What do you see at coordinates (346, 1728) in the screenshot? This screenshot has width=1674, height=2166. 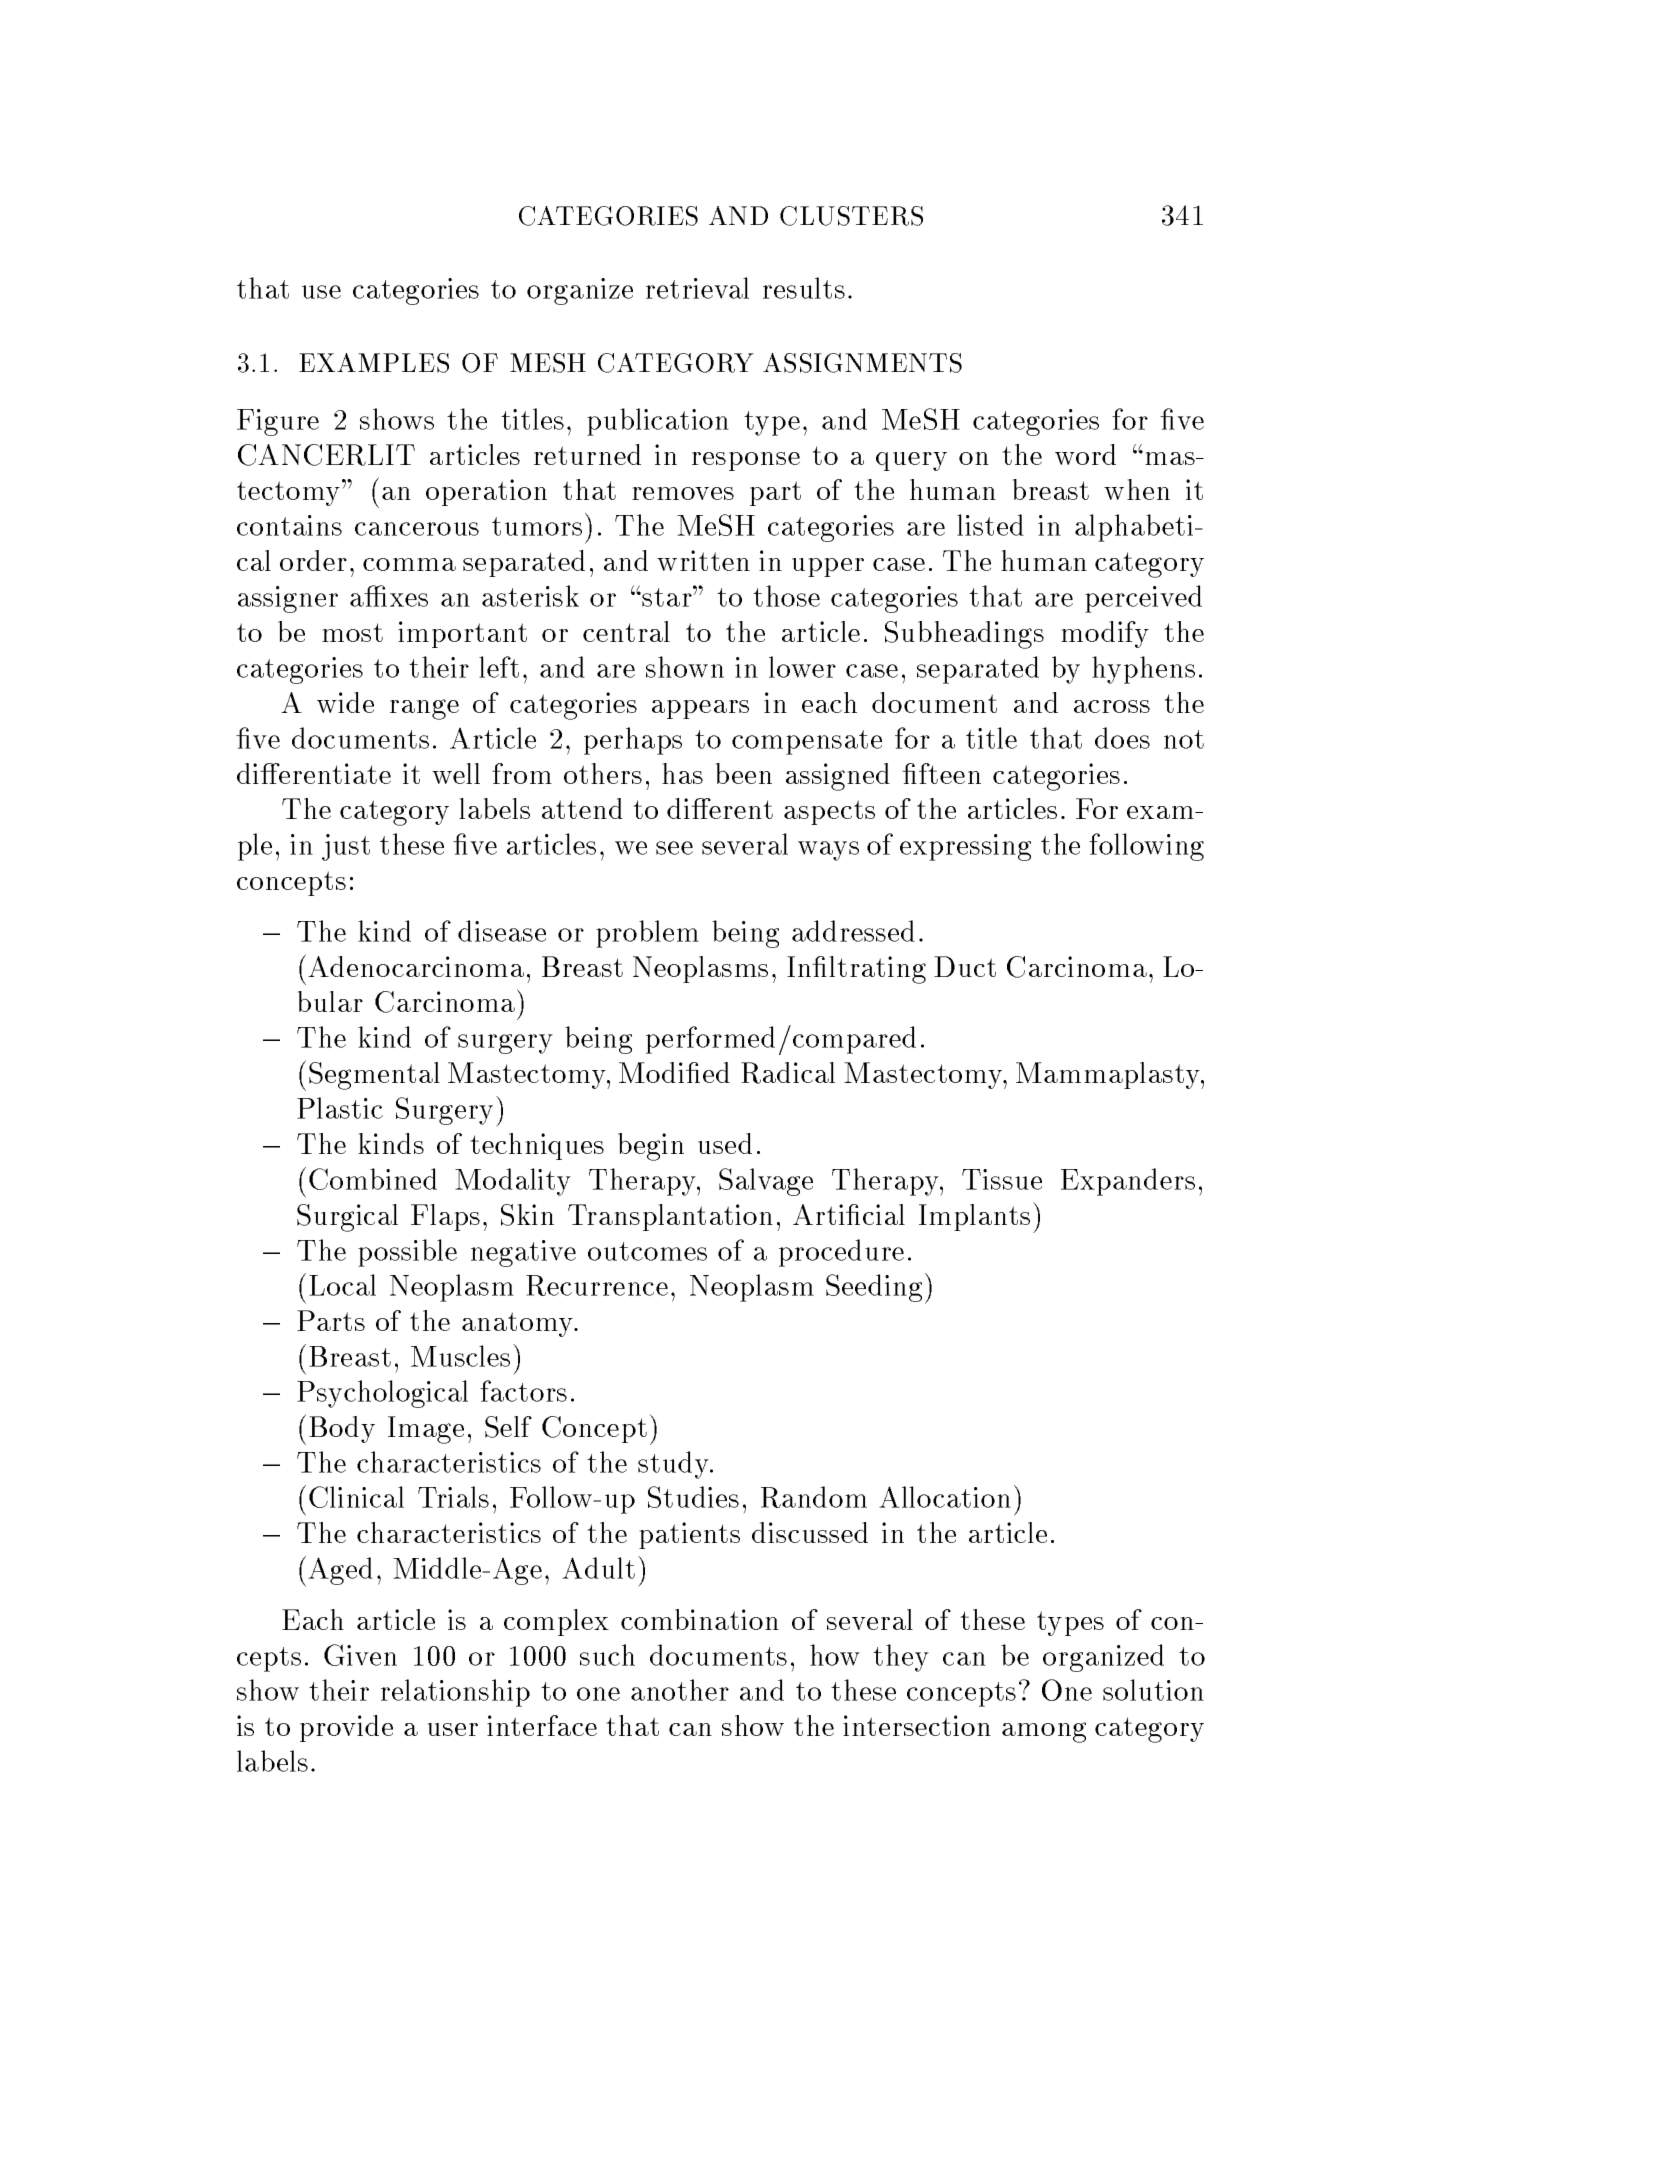 I see `provide` at bounding box center [346, 1728].
